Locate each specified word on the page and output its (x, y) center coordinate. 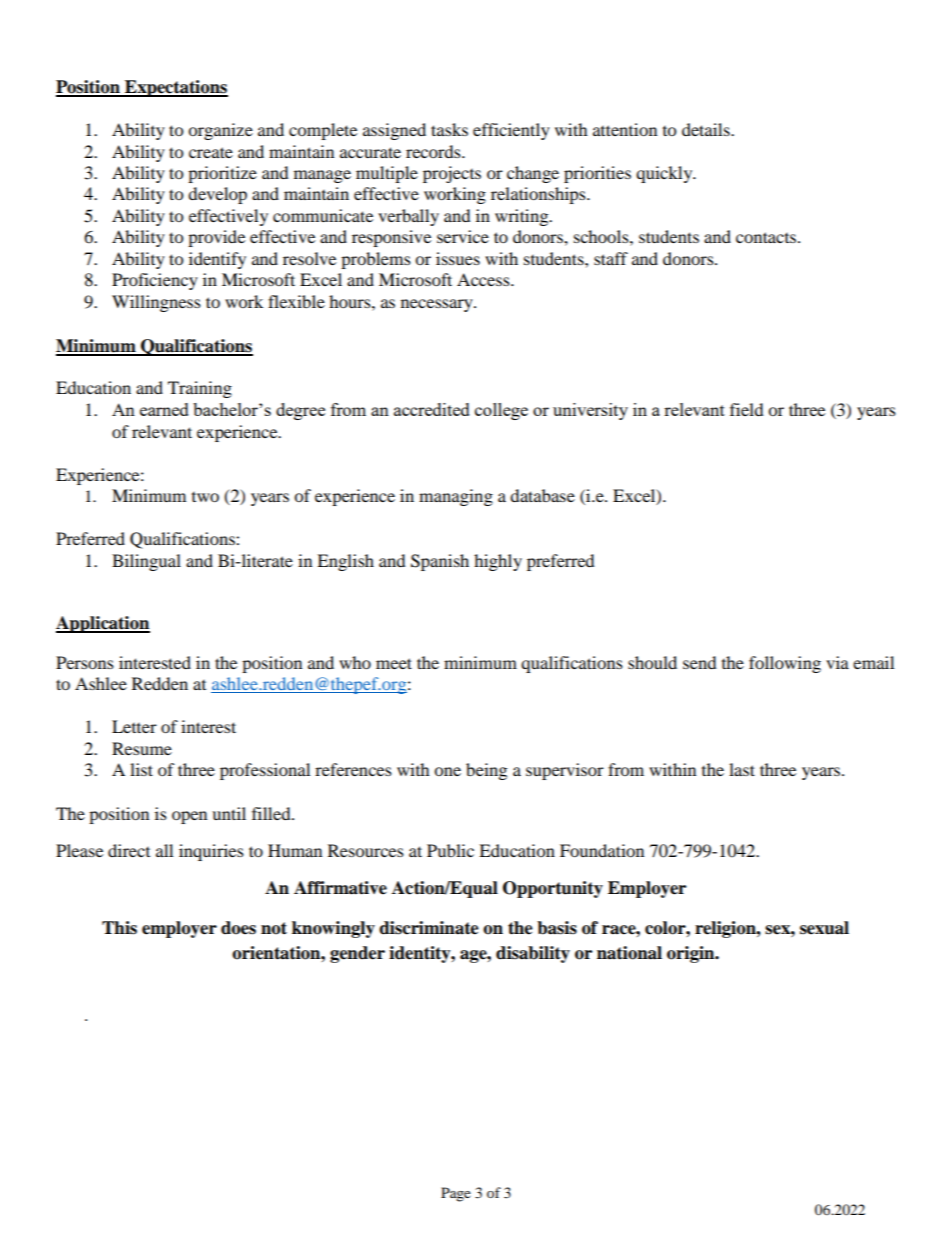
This (119, 928)
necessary (438, 305)
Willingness (156, 303)
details (707, 129)
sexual (824, 928)
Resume (142, 748)
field (747, 409)
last (742, 769)
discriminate (429, 928)
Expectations (175, 88)
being (486, 771)
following (785, 664)
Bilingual (146, 562)
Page (456, 1194)
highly (498, 562)
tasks (449, 129)
